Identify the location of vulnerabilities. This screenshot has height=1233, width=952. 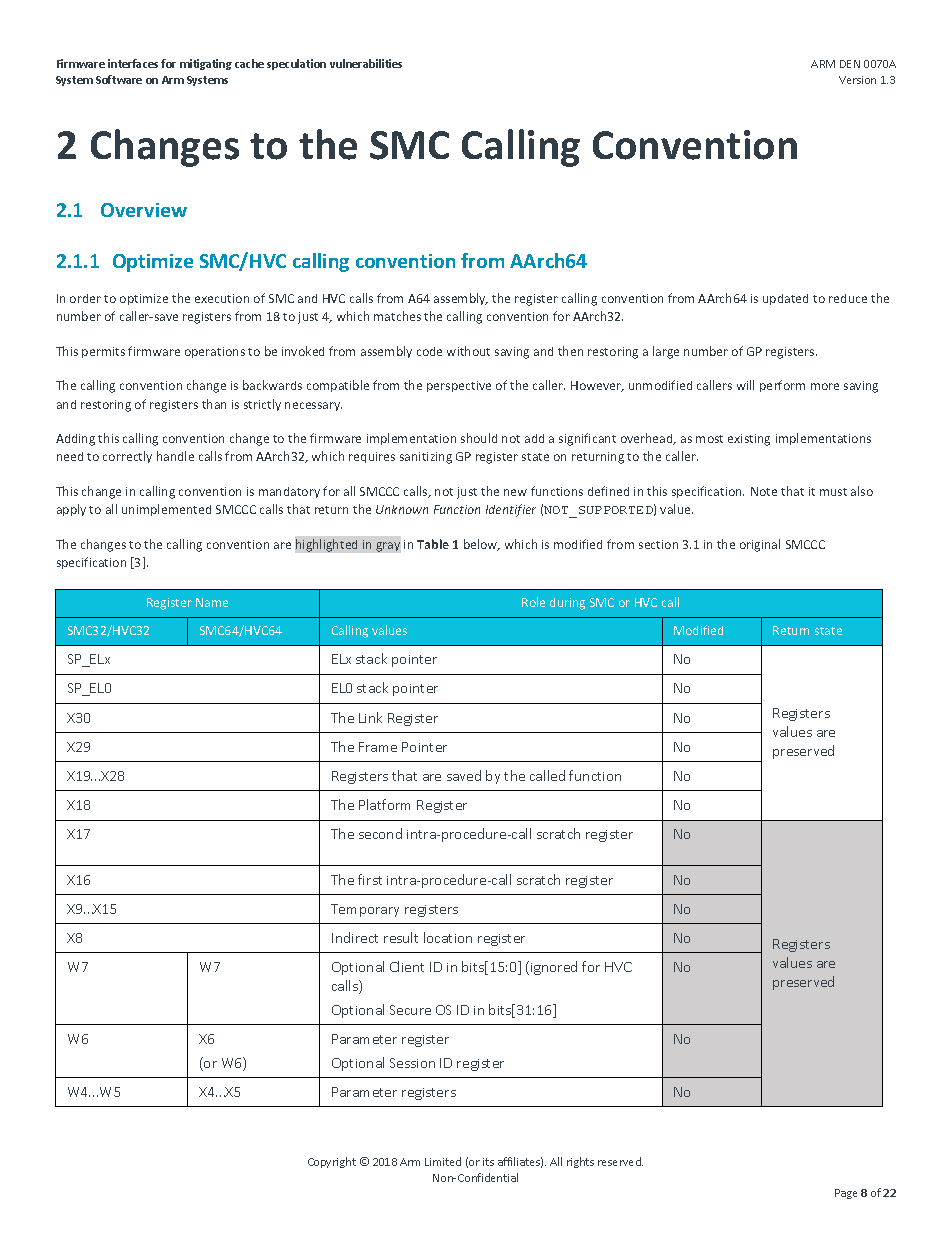
(366, 63).
